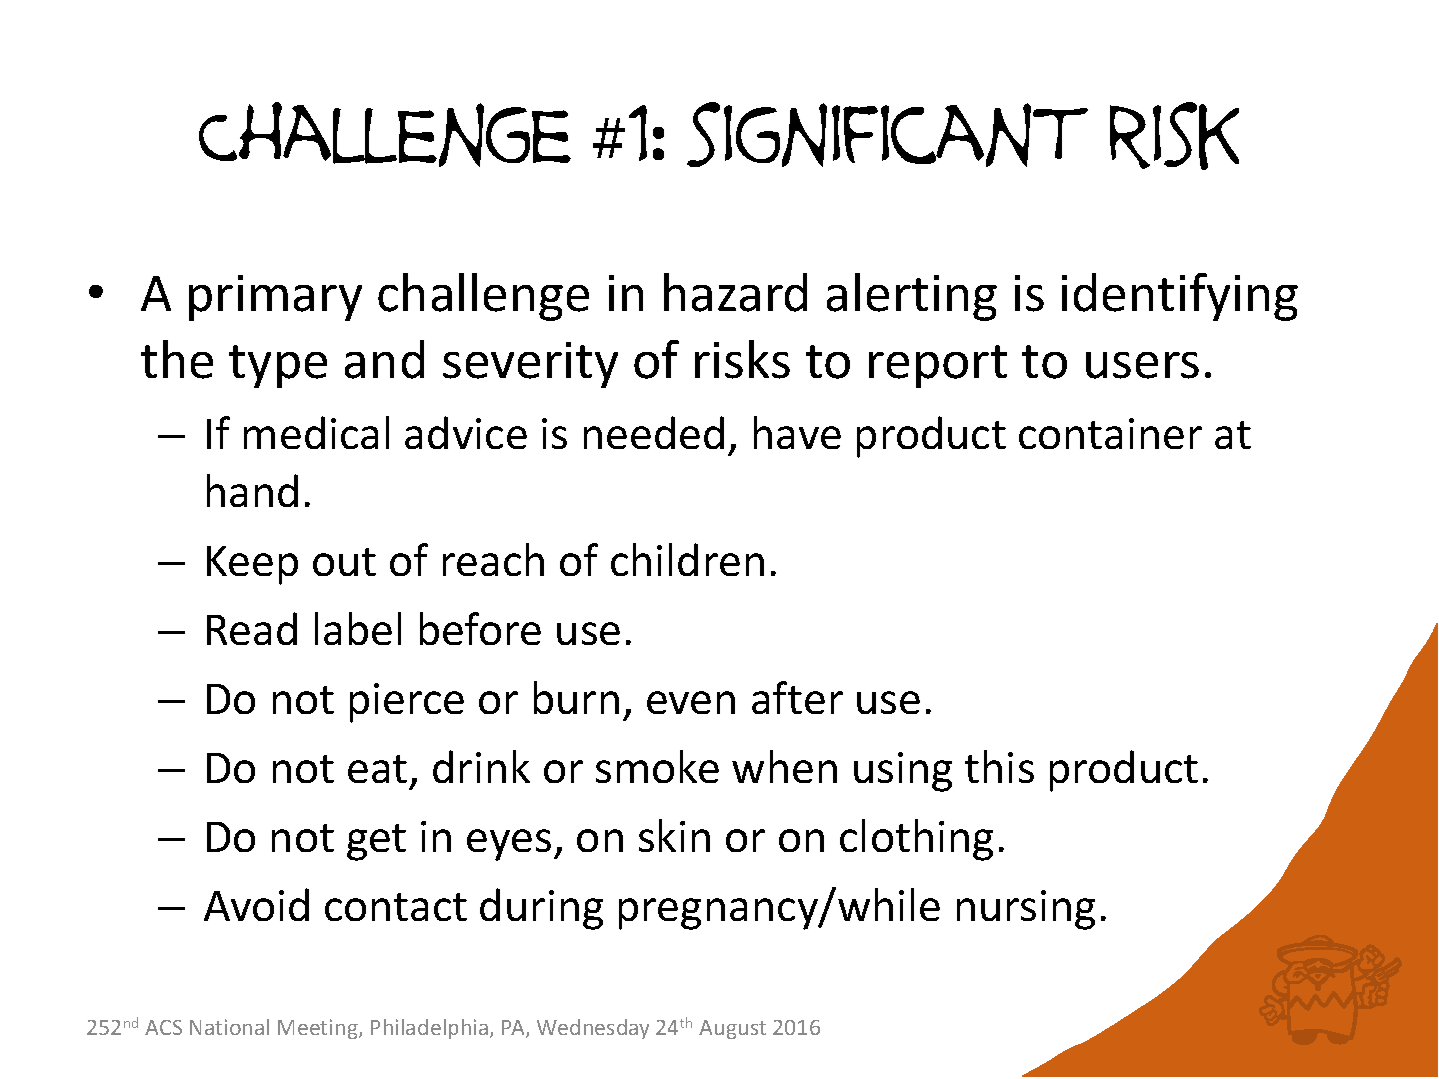  What do you see at coordinates (319, 1029) in the screenshot?
I see `Meeting` at bounding box center [319, 1029].
